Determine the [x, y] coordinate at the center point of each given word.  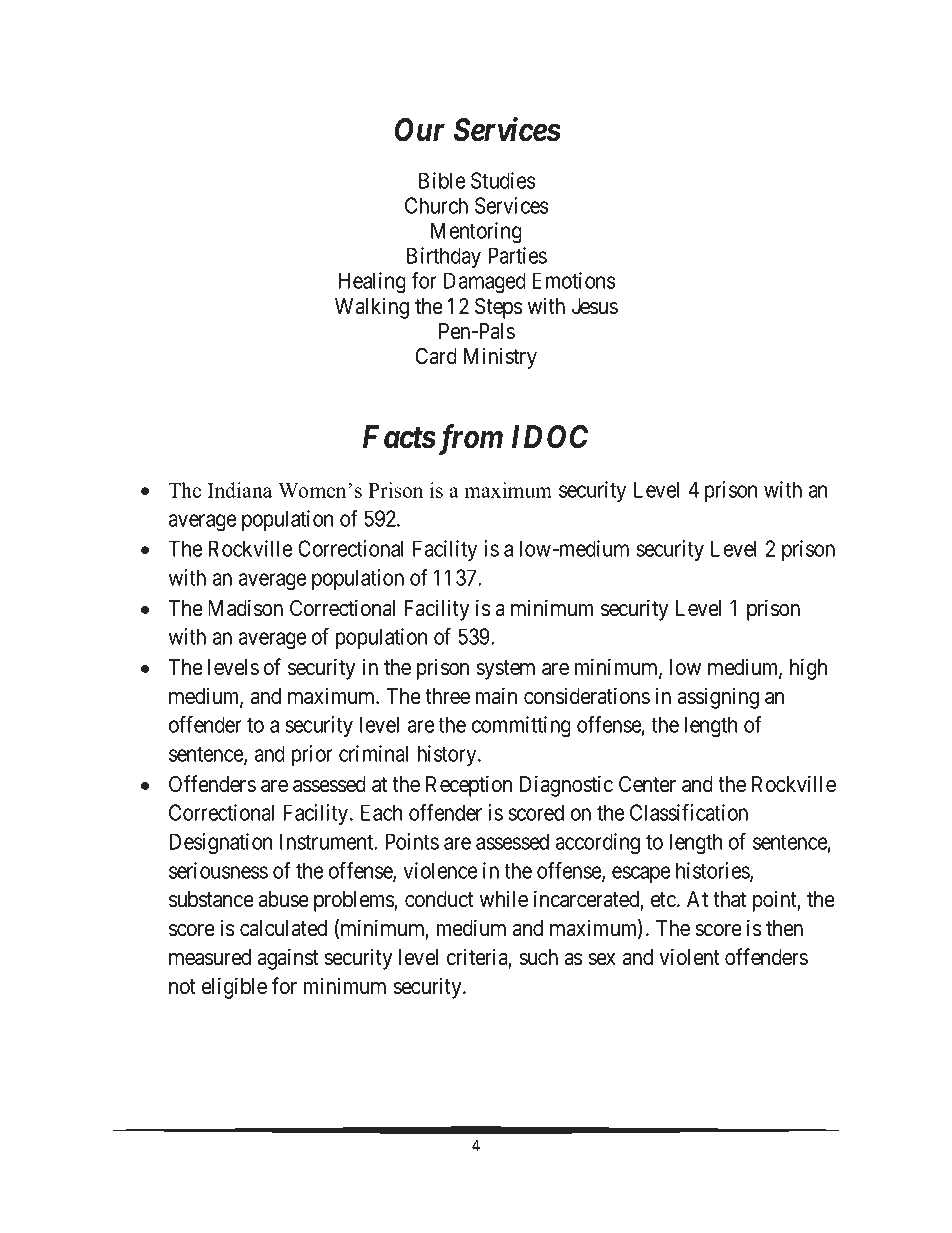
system [505, 670]
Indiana [240, 490]
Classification [689, 812]
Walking [372, 308]
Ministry [500, 358]
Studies [503, 180]
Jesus [595, 306]
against [288, 959]
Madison [245, 608]
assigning [718, 698]
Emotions [574, 280]
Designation [220, 844]
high [808, 669]
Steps [499, 308]
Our [420, 130]
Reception [469, 786]
